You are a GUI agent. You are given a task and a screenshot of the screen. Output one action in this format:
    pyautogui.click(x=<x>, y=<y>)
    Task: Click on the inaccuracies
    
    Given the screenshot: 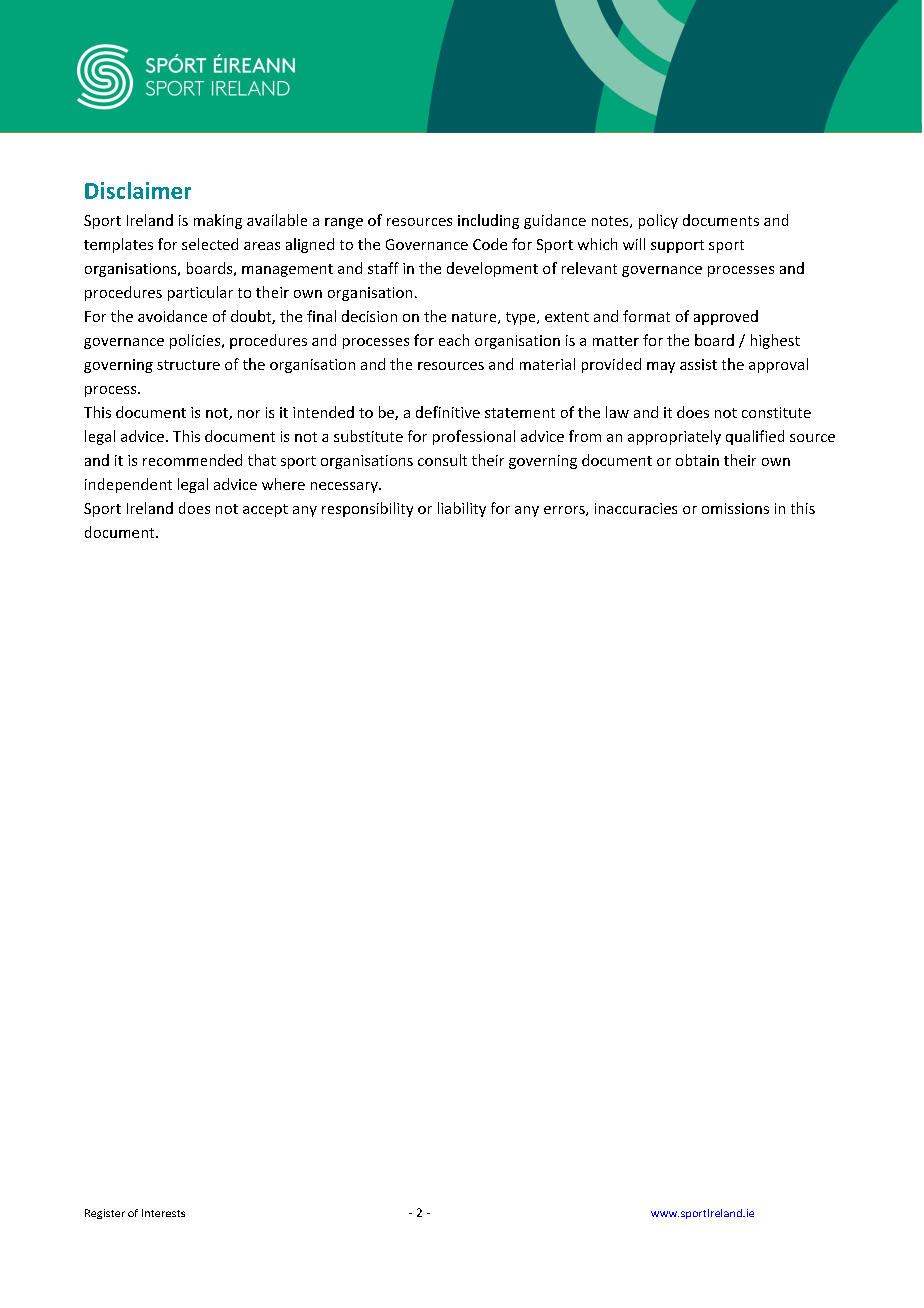 What is the action you would take?
    pyautogui.click(x=636, y=508)
